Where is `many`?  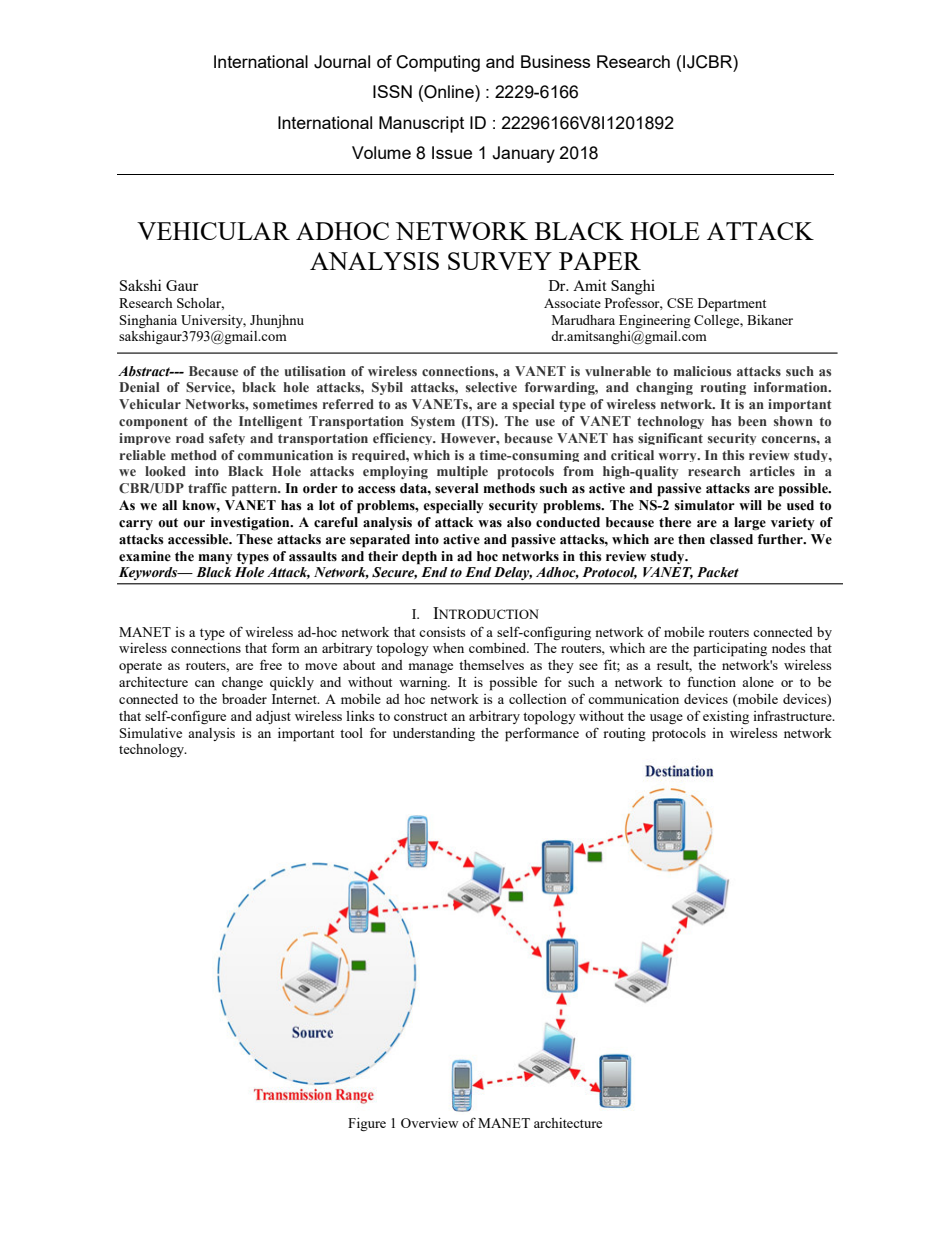 many is located at coordinates (215, 559).
